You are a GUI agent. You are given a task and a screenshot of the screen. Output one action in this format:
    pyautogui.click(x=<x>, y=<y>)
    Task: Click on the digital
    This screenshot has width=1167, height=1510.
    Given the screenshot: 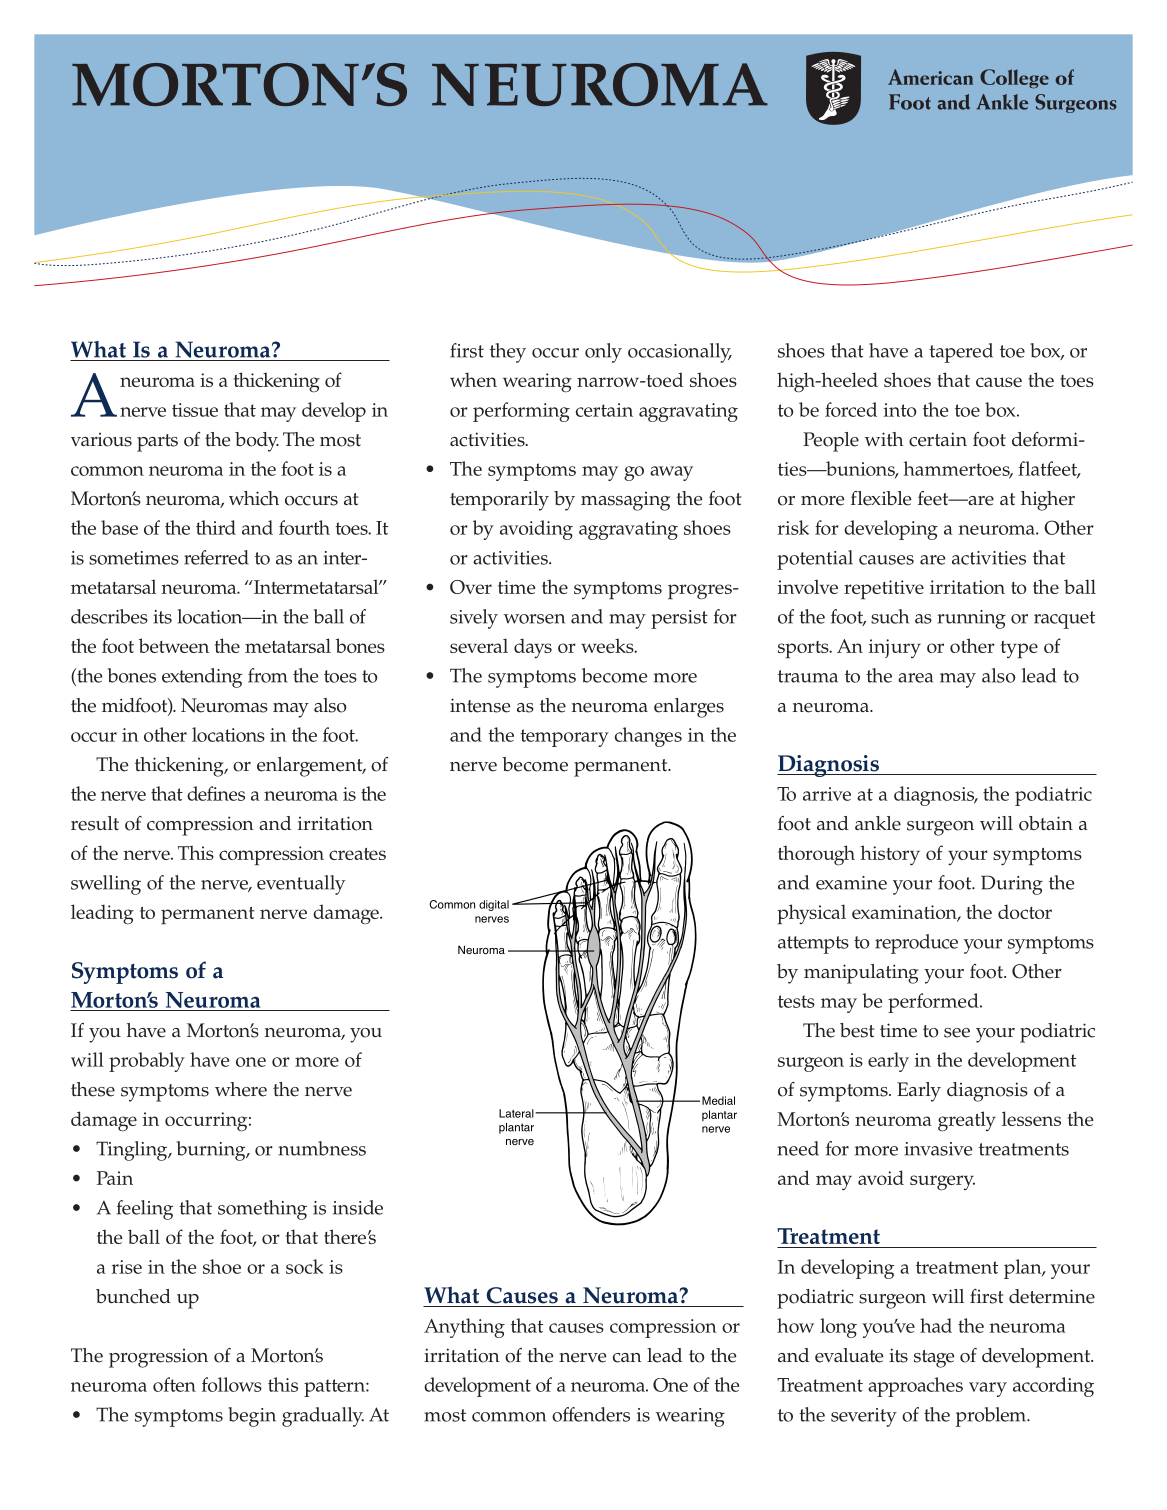 What is the action you would take?
    pyautogui.click(x=494, y=905)
